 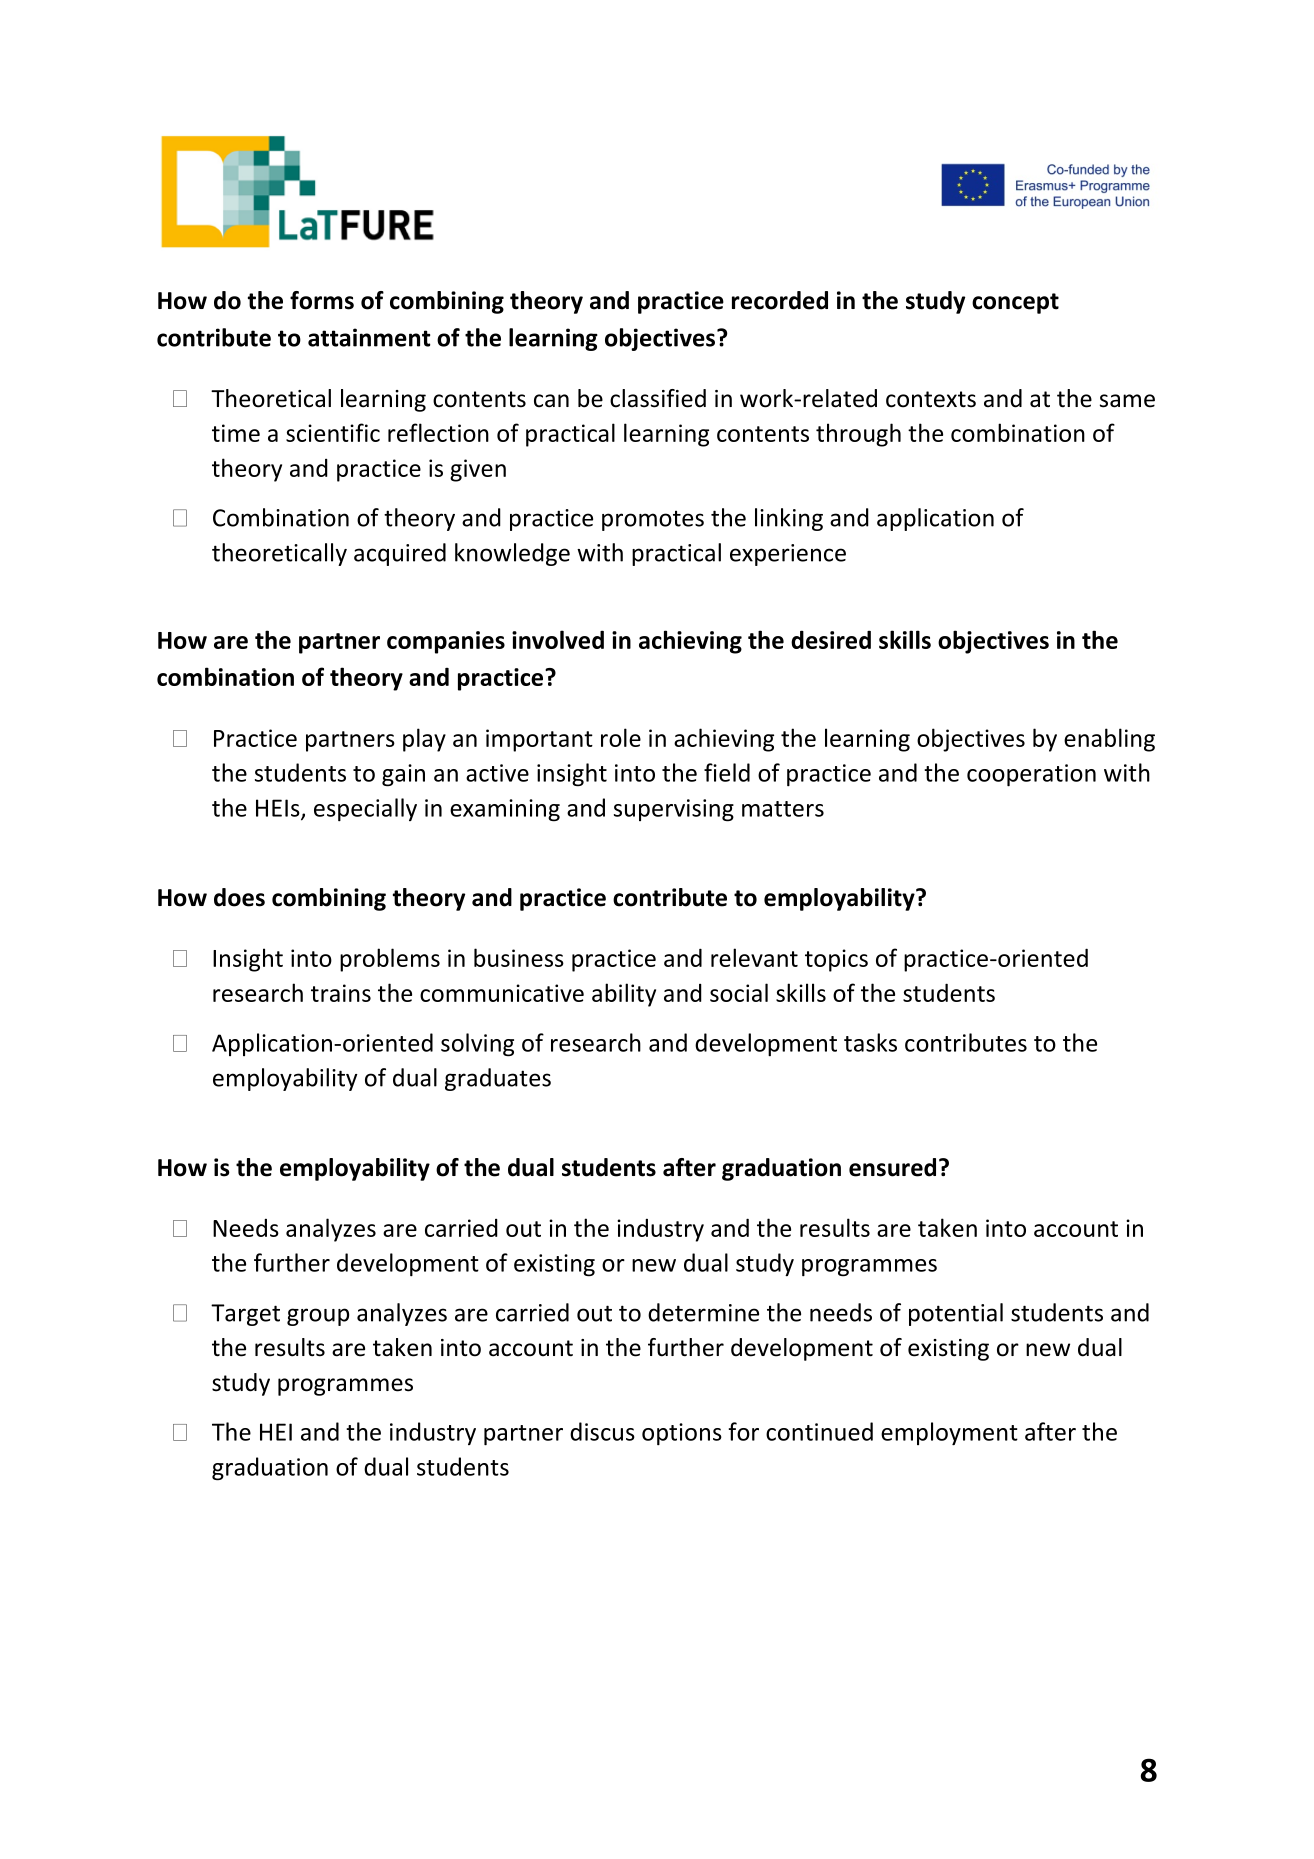 What do you see at coordinates (369, 337) in the screenshot?
I see `attainment` at bounding box center [369, 337].
